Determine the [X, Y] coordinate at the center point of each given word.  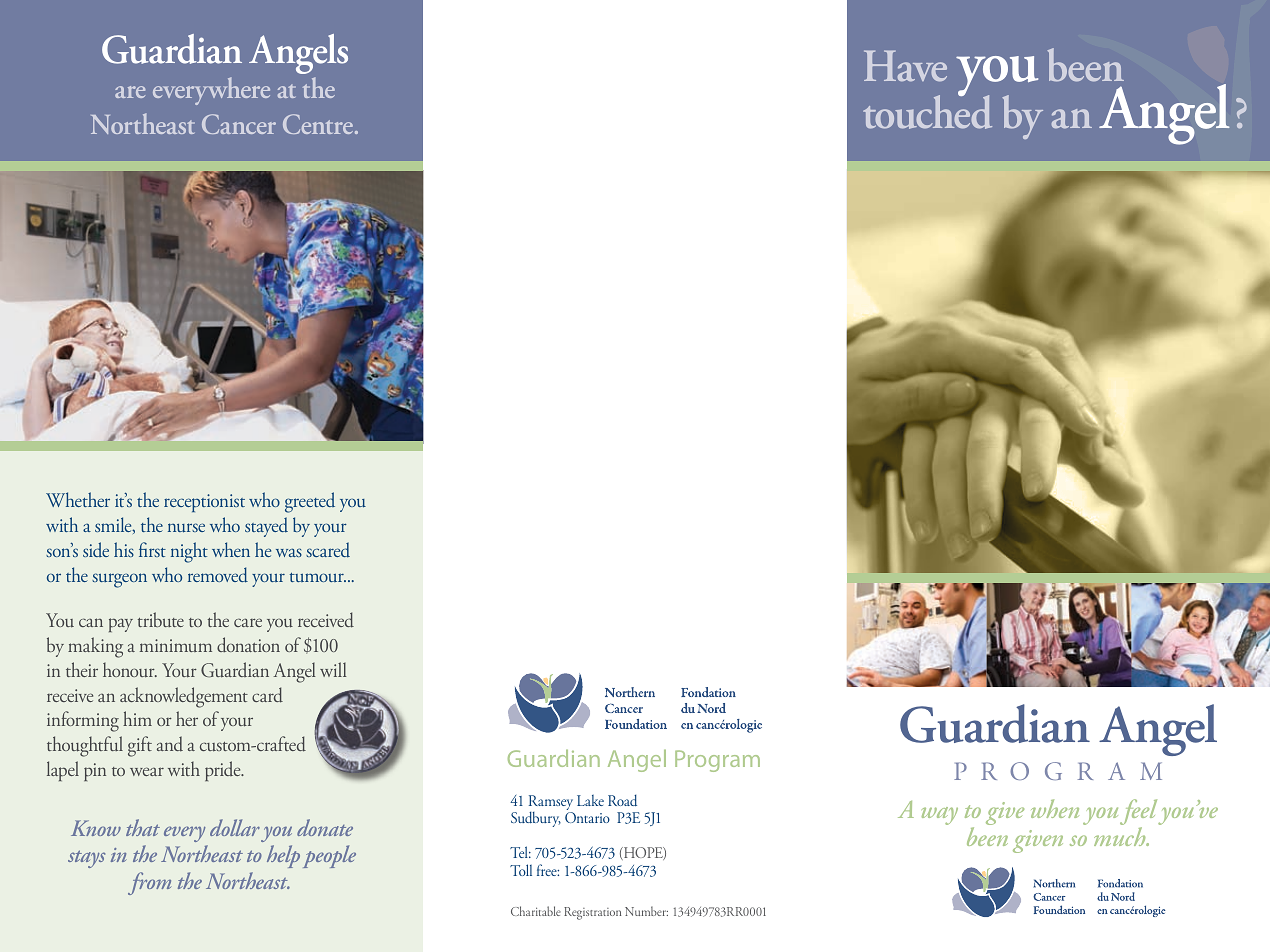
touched [927, 111]
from [149, 883]
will [333, 669]
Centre [319, 124]
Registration [592, 913]
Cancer [239, 124]
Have [905, 66]
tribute [161, 619]
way [940, 816]
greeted [310, 502]
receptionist [204, 503]
